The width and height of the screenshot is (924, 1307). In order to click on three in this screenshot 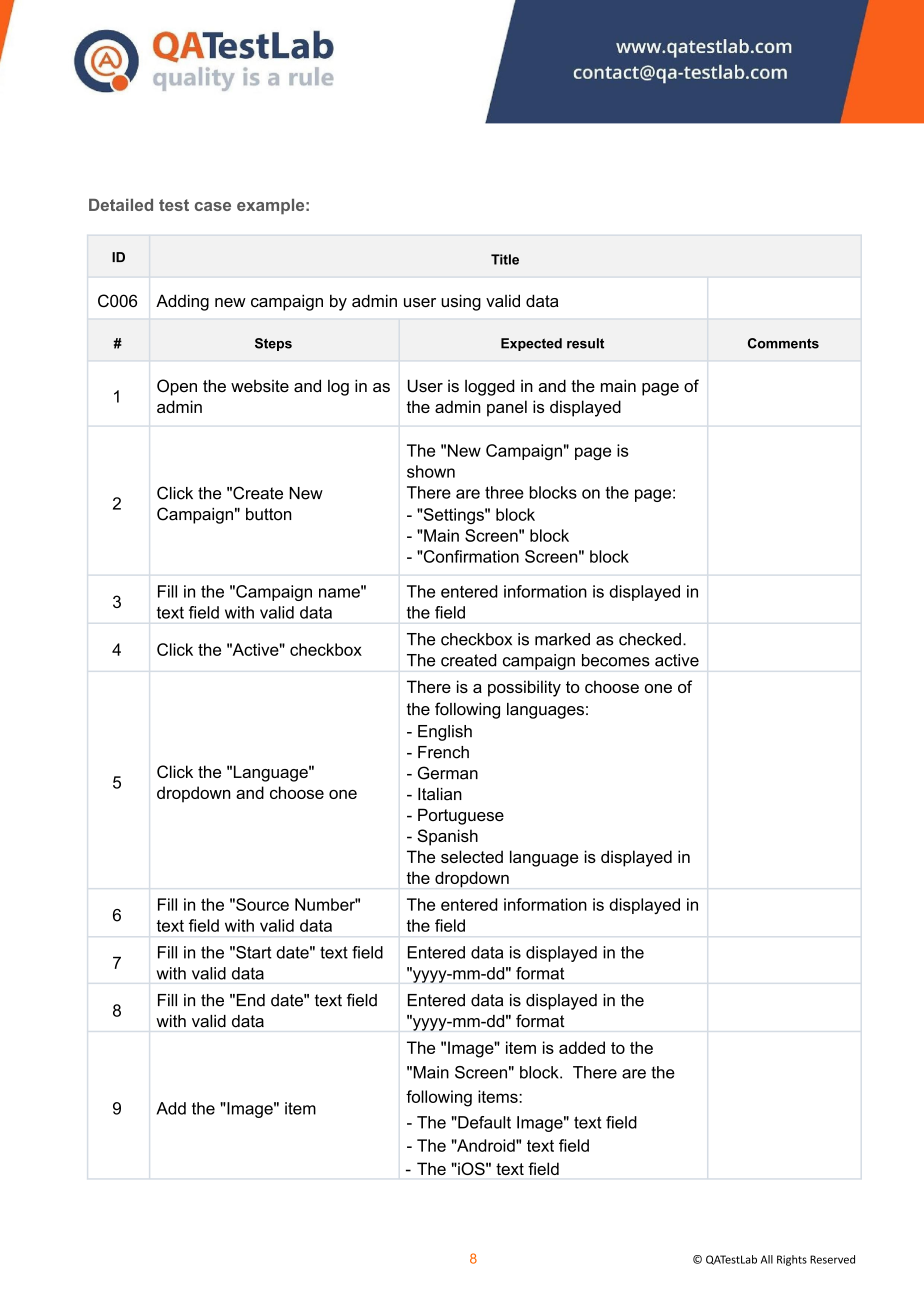, I will do `click(504, 492)`.
